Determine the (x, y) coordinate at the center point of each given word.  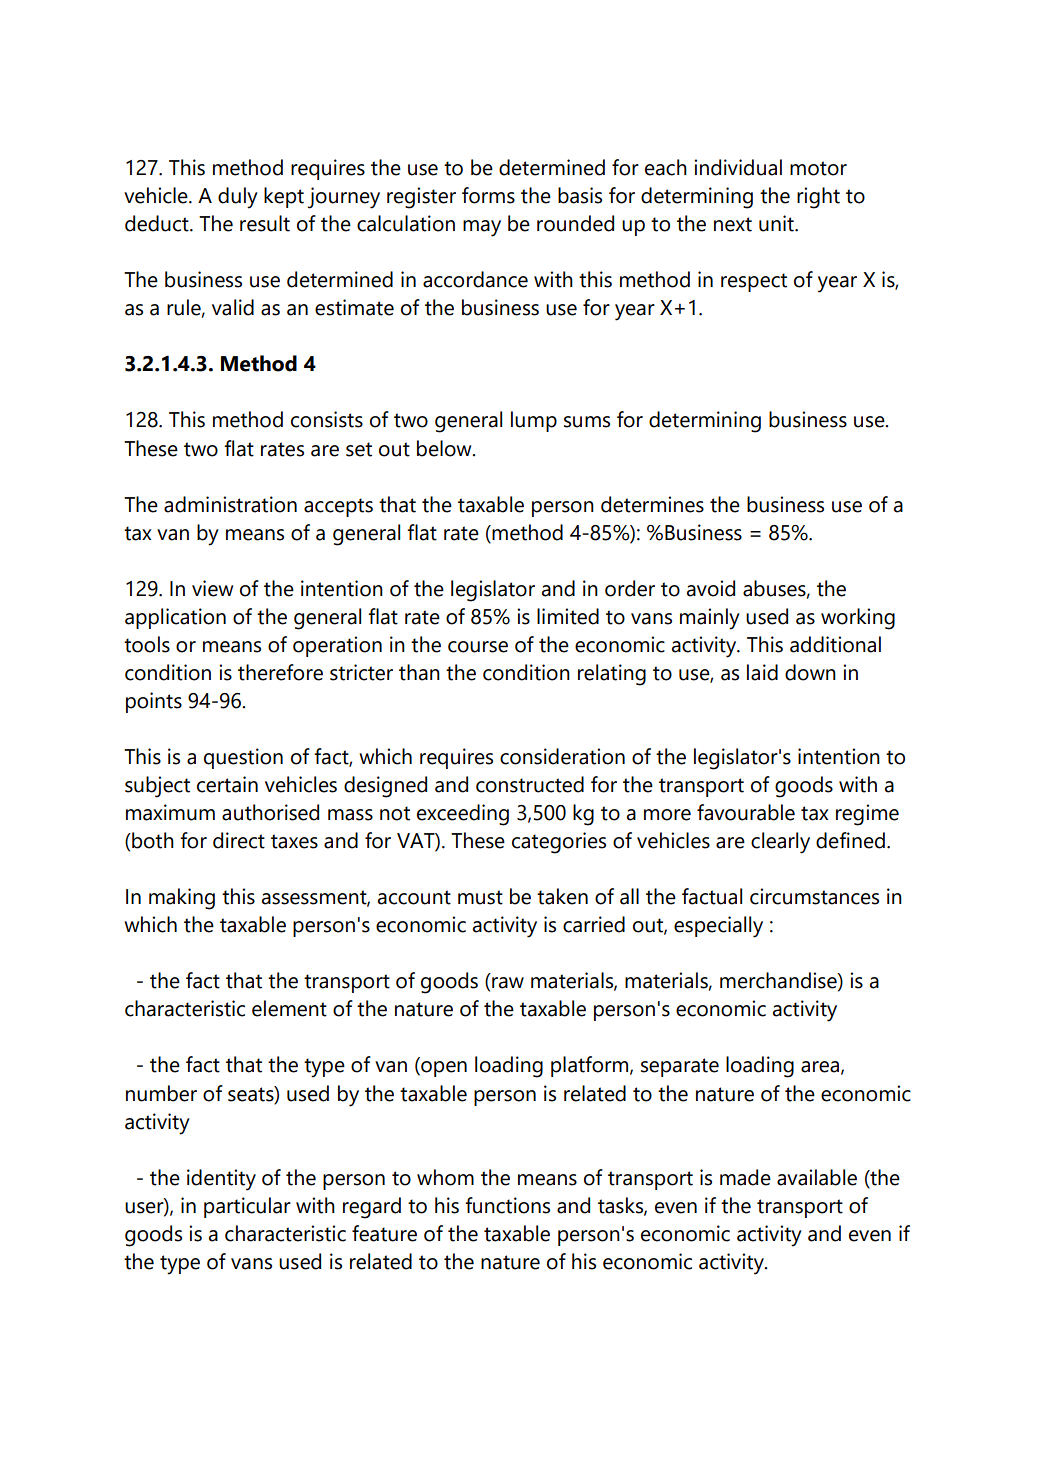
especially (718, 927)
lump (534, 421)
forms (488, 195)
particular (247, 1207)
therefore (280, 672)
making (182, 899)
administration (230, 504)
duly (238, 198)
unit (777, 223)
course (478, 647)
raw (508, 983)
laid (762, 672)
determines (652, 504)
